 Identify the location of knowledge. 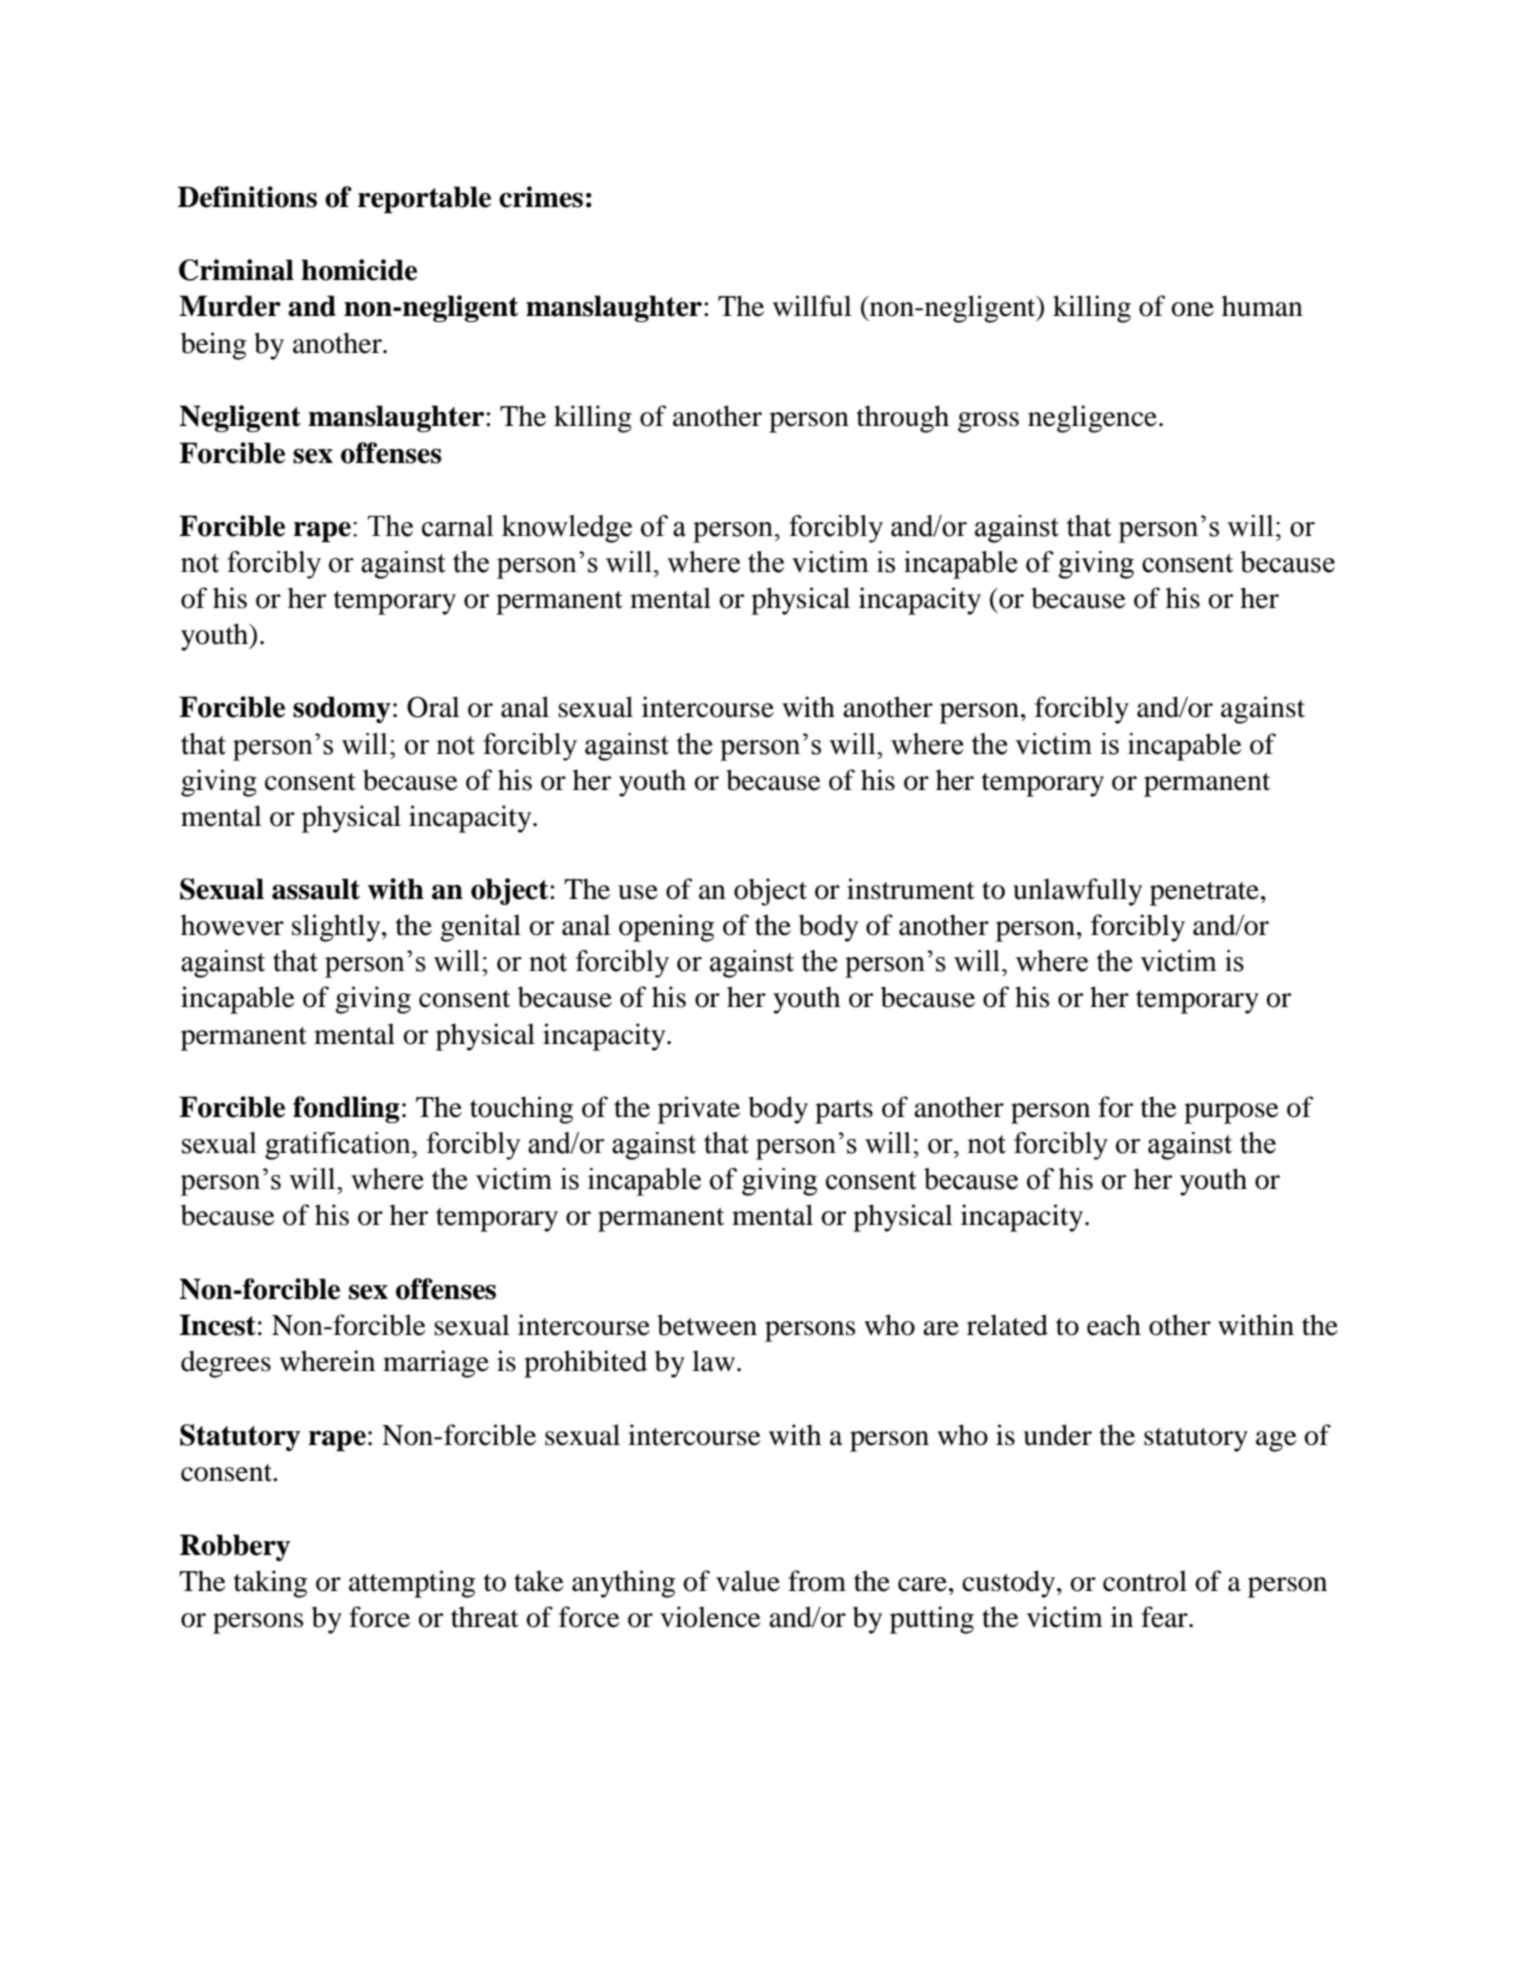
(567, 529).
